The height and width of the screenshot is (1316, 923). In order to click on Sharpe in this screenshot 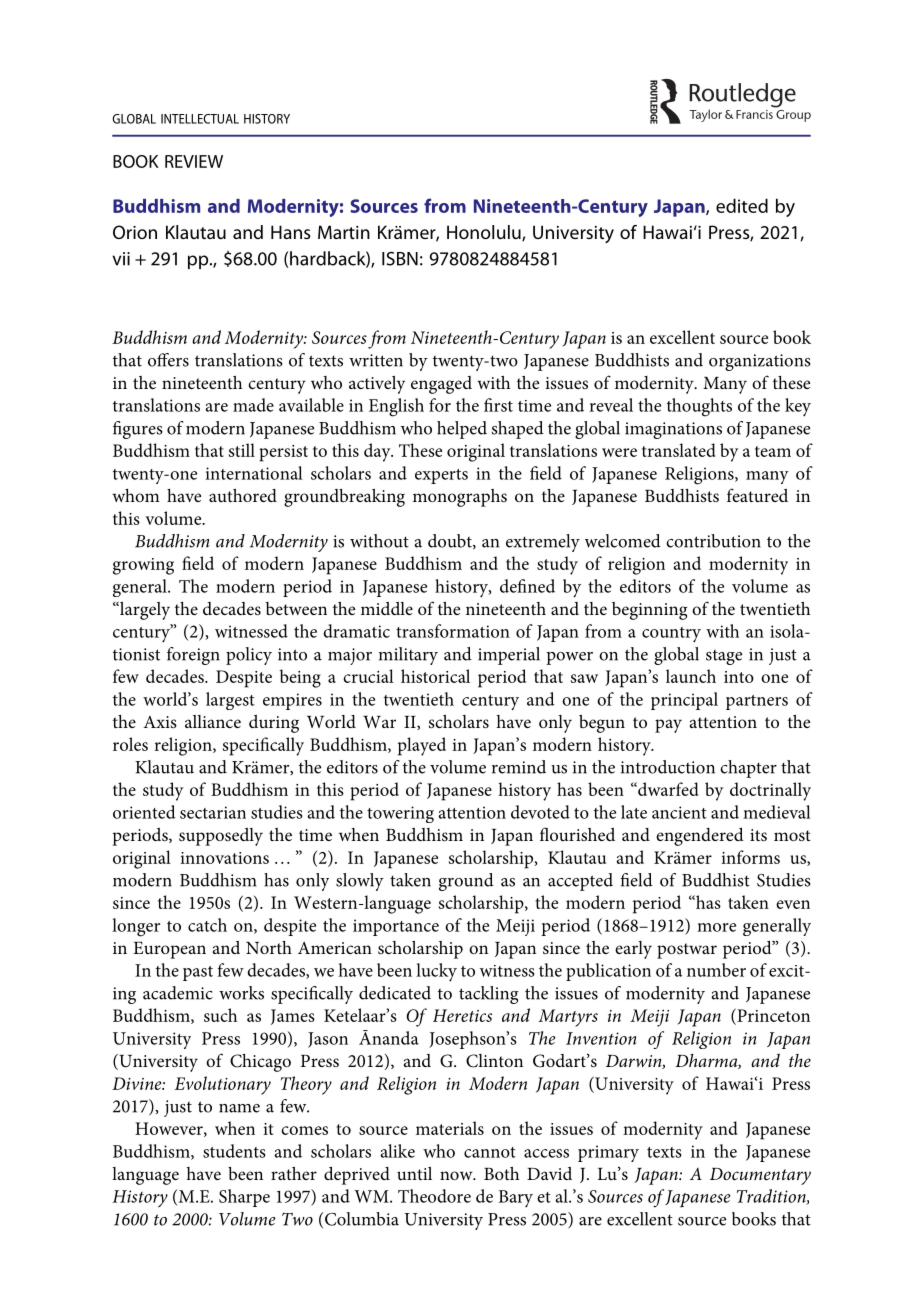, I will do `click(244, 1198)`.
